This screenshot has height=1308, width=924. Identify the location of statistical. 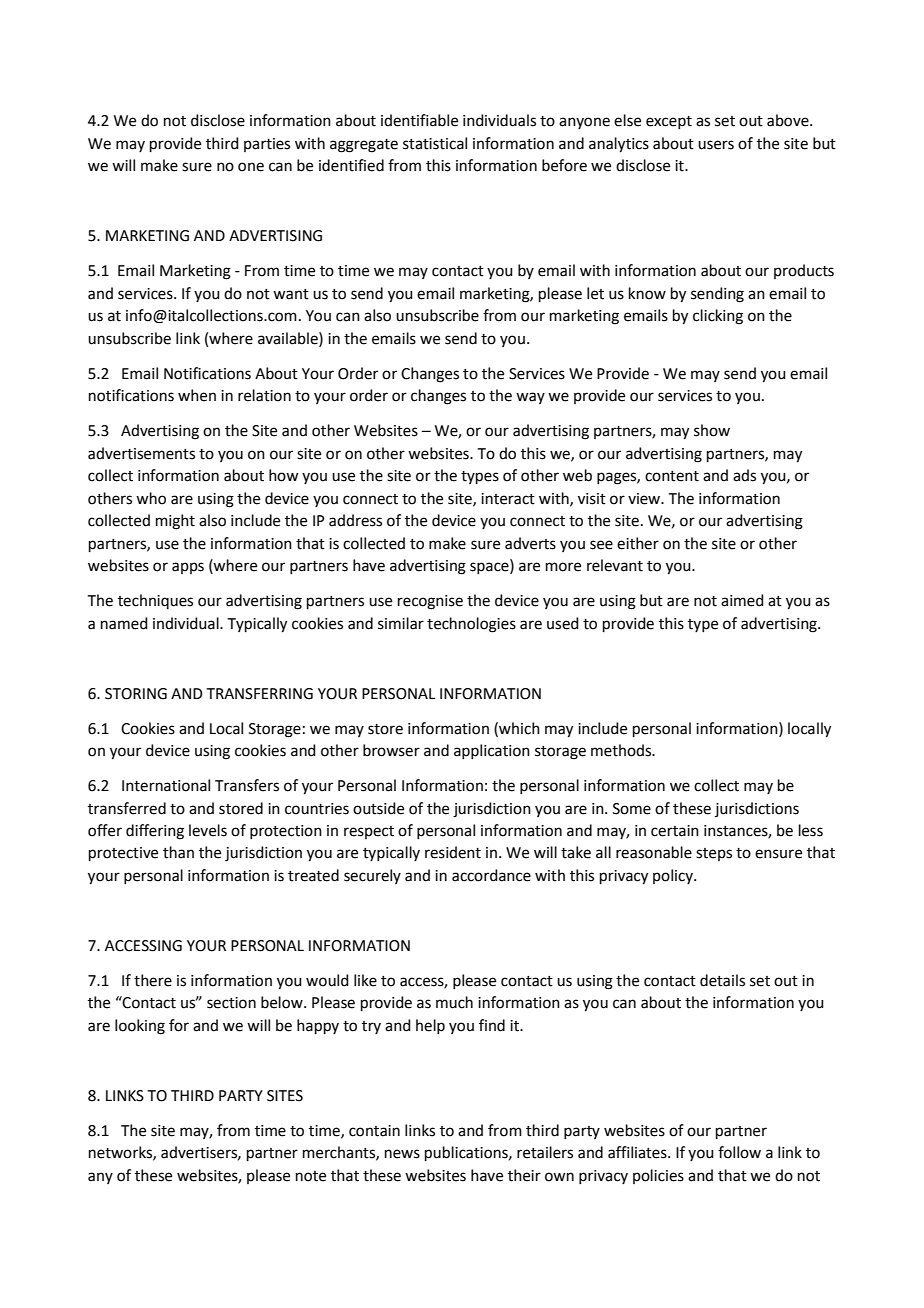
(435, 143).
